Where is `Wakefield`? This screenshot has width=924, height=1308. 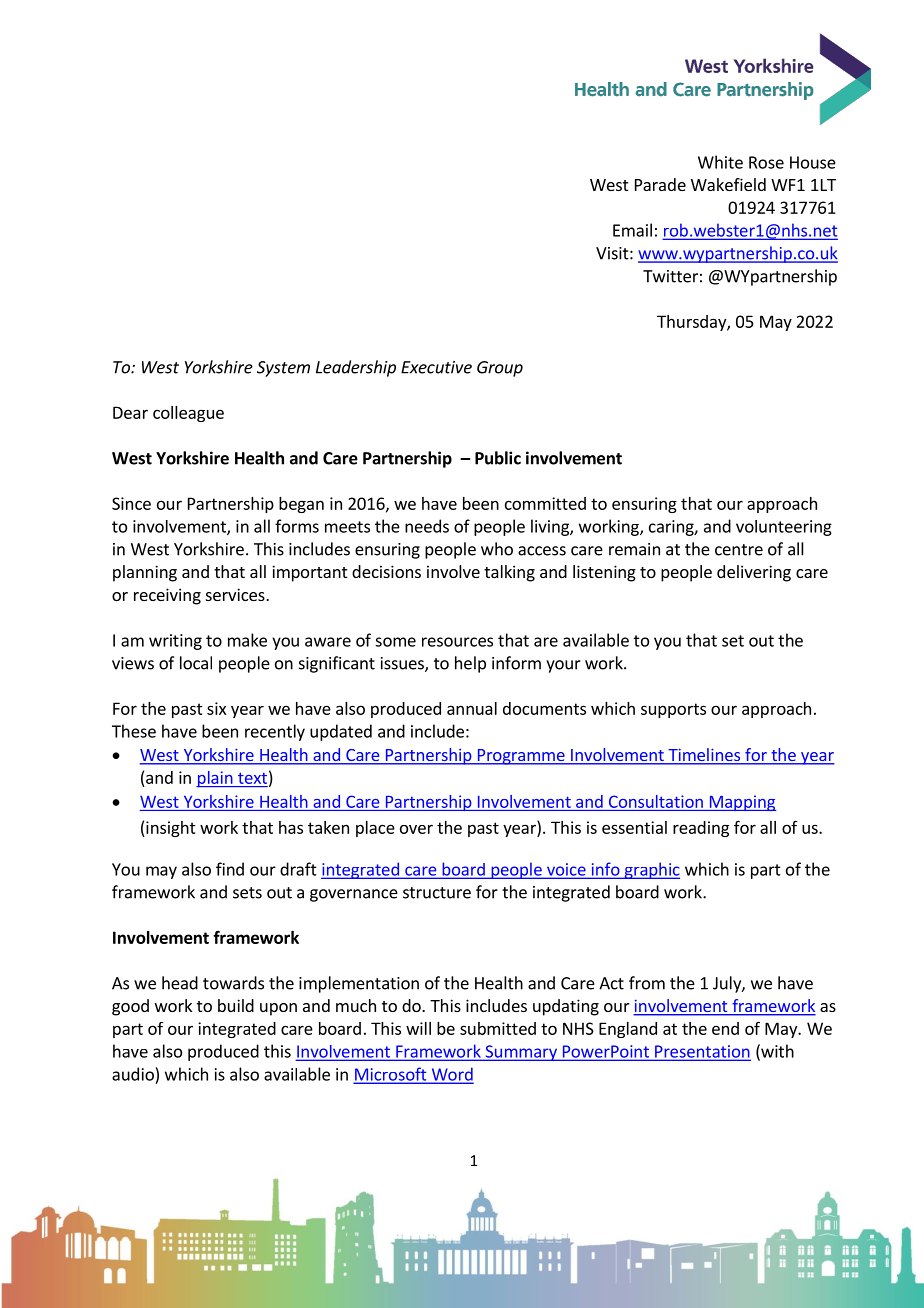 Wakefield is located at coordinates (728, 184).
